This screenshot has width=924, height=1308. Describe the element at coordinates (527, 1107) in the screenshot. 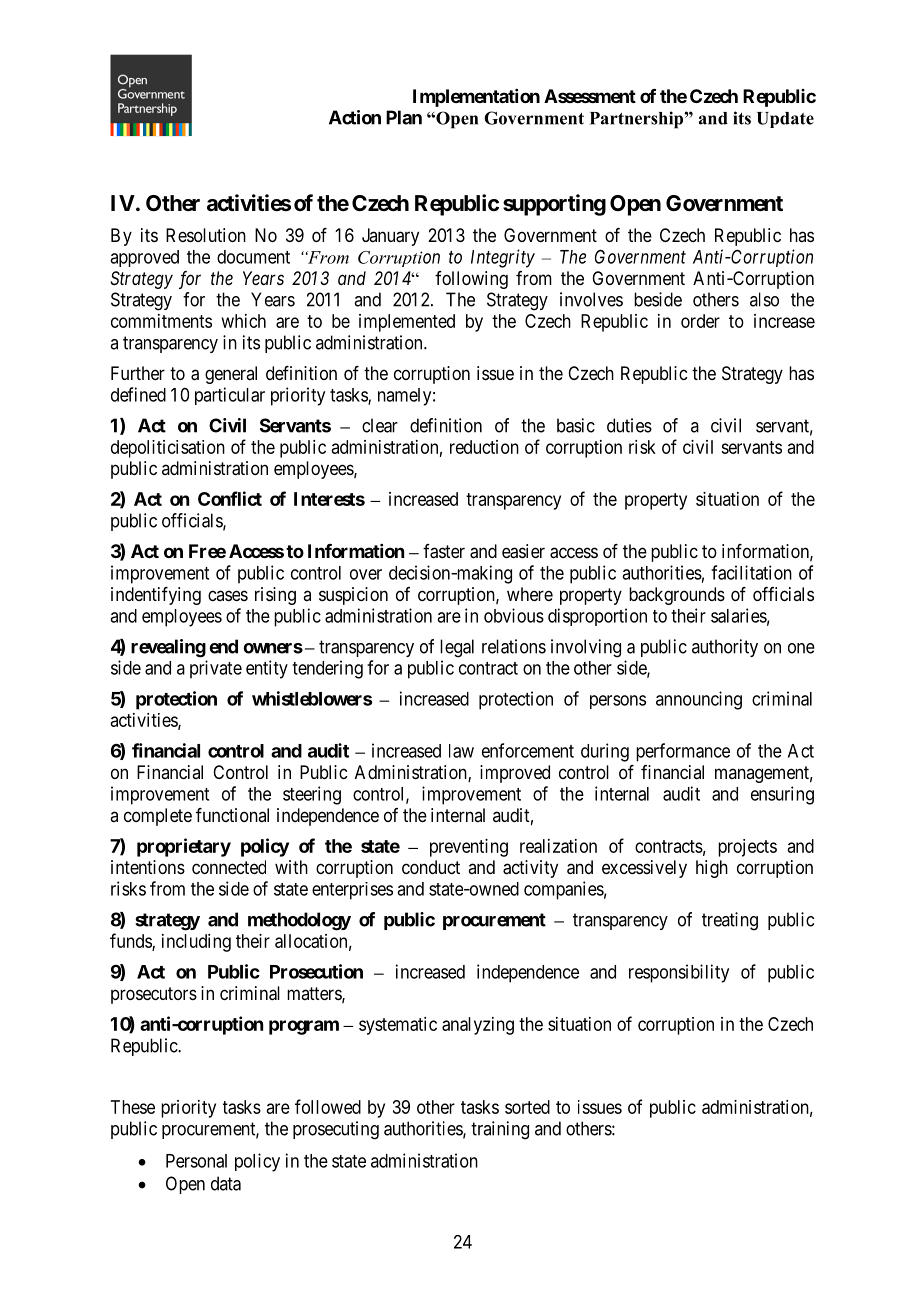

I see `sorted` at that location.
